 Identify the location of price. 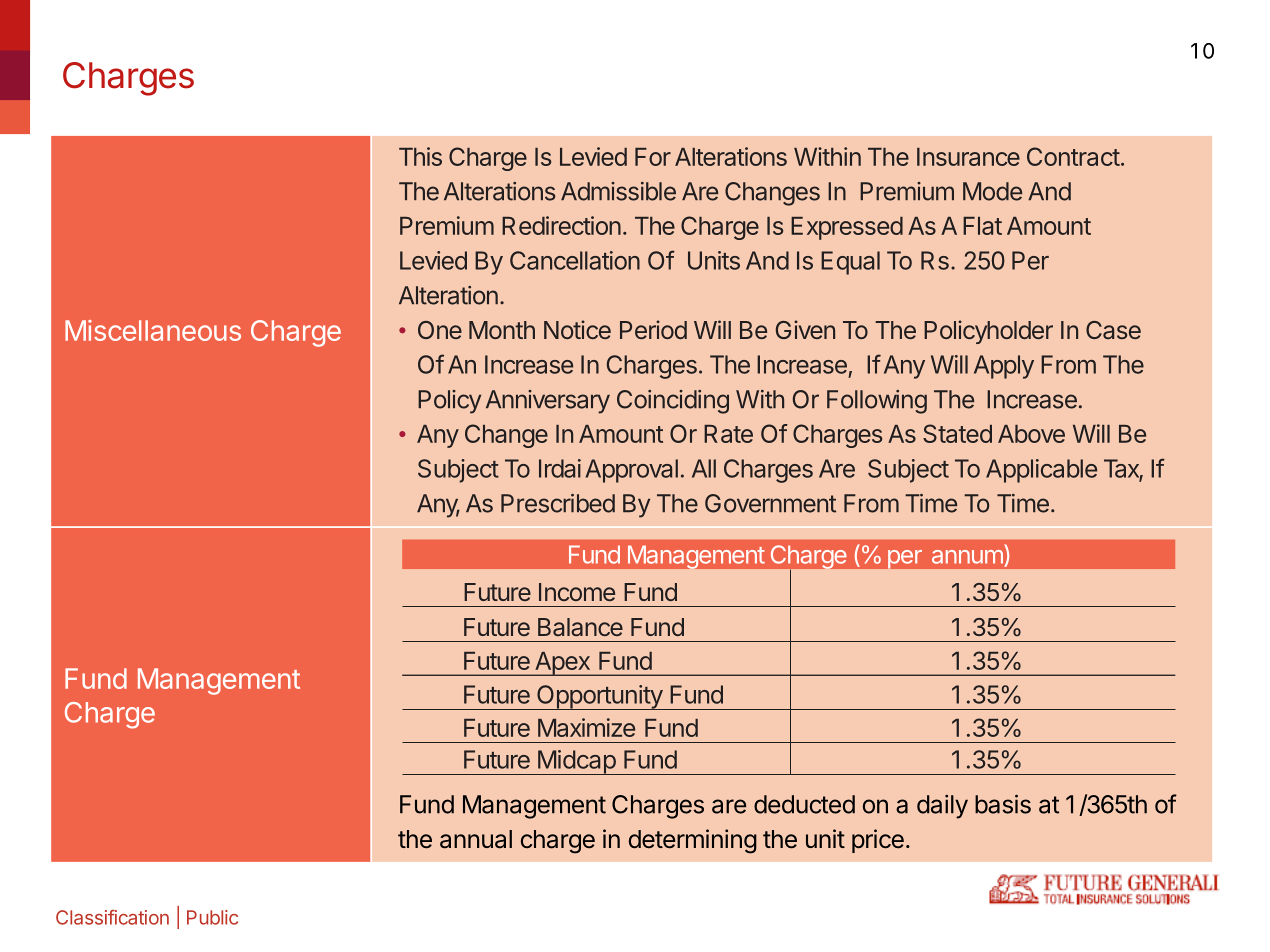
(878, 841).
